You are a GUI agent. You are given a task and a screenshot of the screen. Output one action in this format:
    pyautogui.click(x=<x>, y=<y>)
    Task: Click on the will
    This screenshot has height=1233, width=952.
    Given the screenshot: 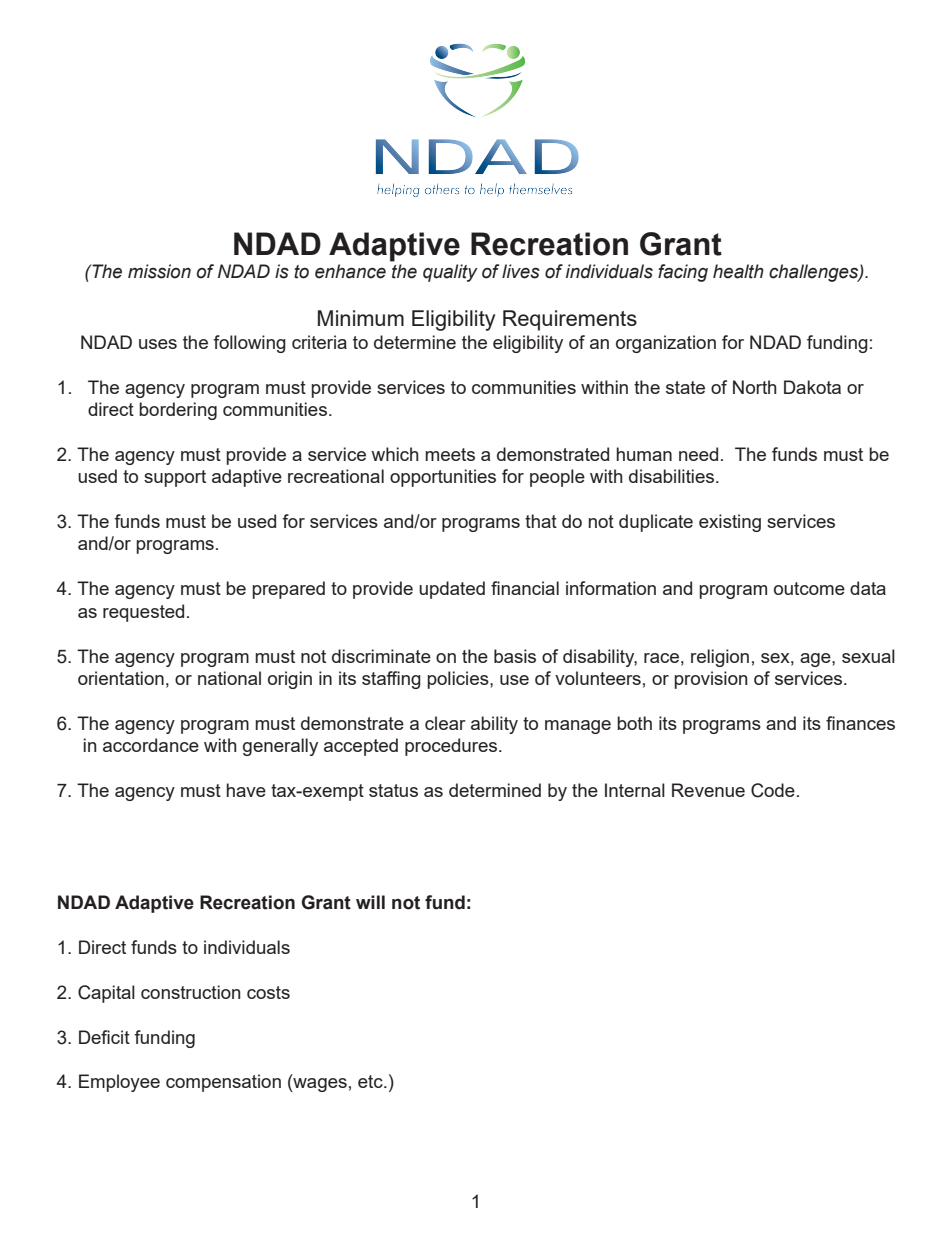 What is the action you would take?
    pyautogui.click(x=370, y=902)
